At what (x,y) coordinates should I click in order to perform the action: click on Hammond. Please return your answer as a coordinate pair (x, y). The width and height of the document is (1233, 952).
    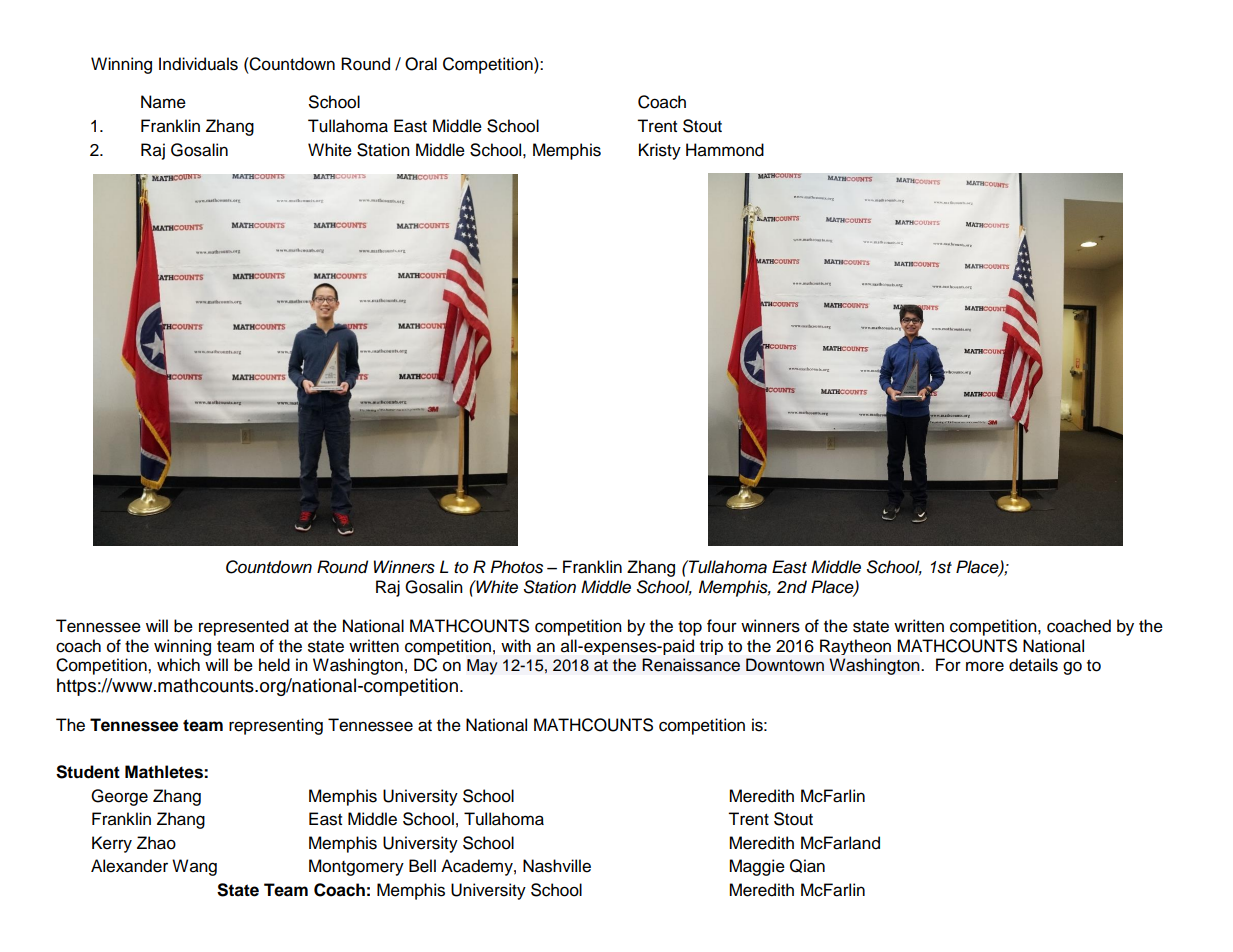
    Looking at the image, I should click on (725, 150).
